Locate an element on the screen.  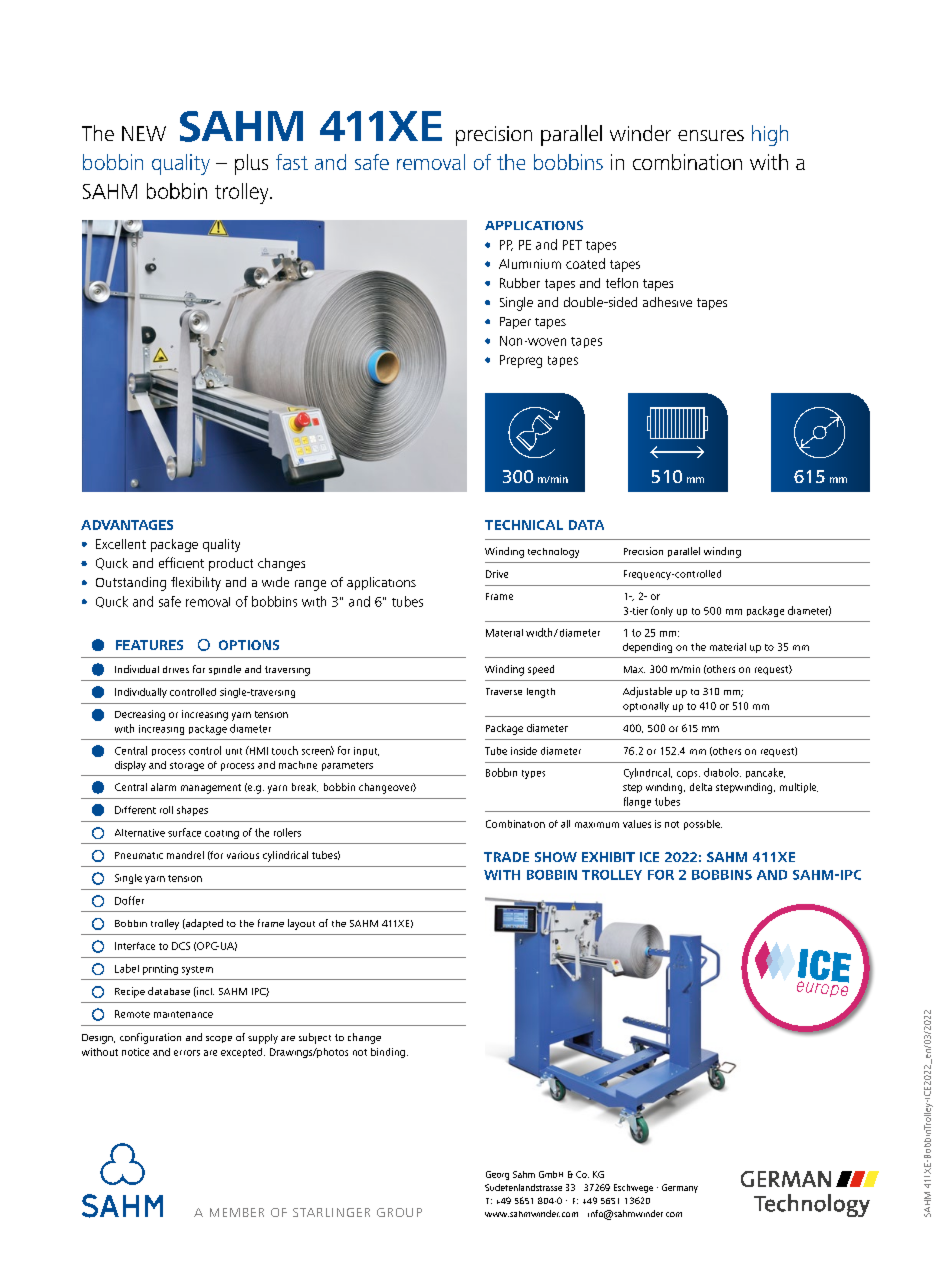
NEW is located at coordinates (144, 133).
